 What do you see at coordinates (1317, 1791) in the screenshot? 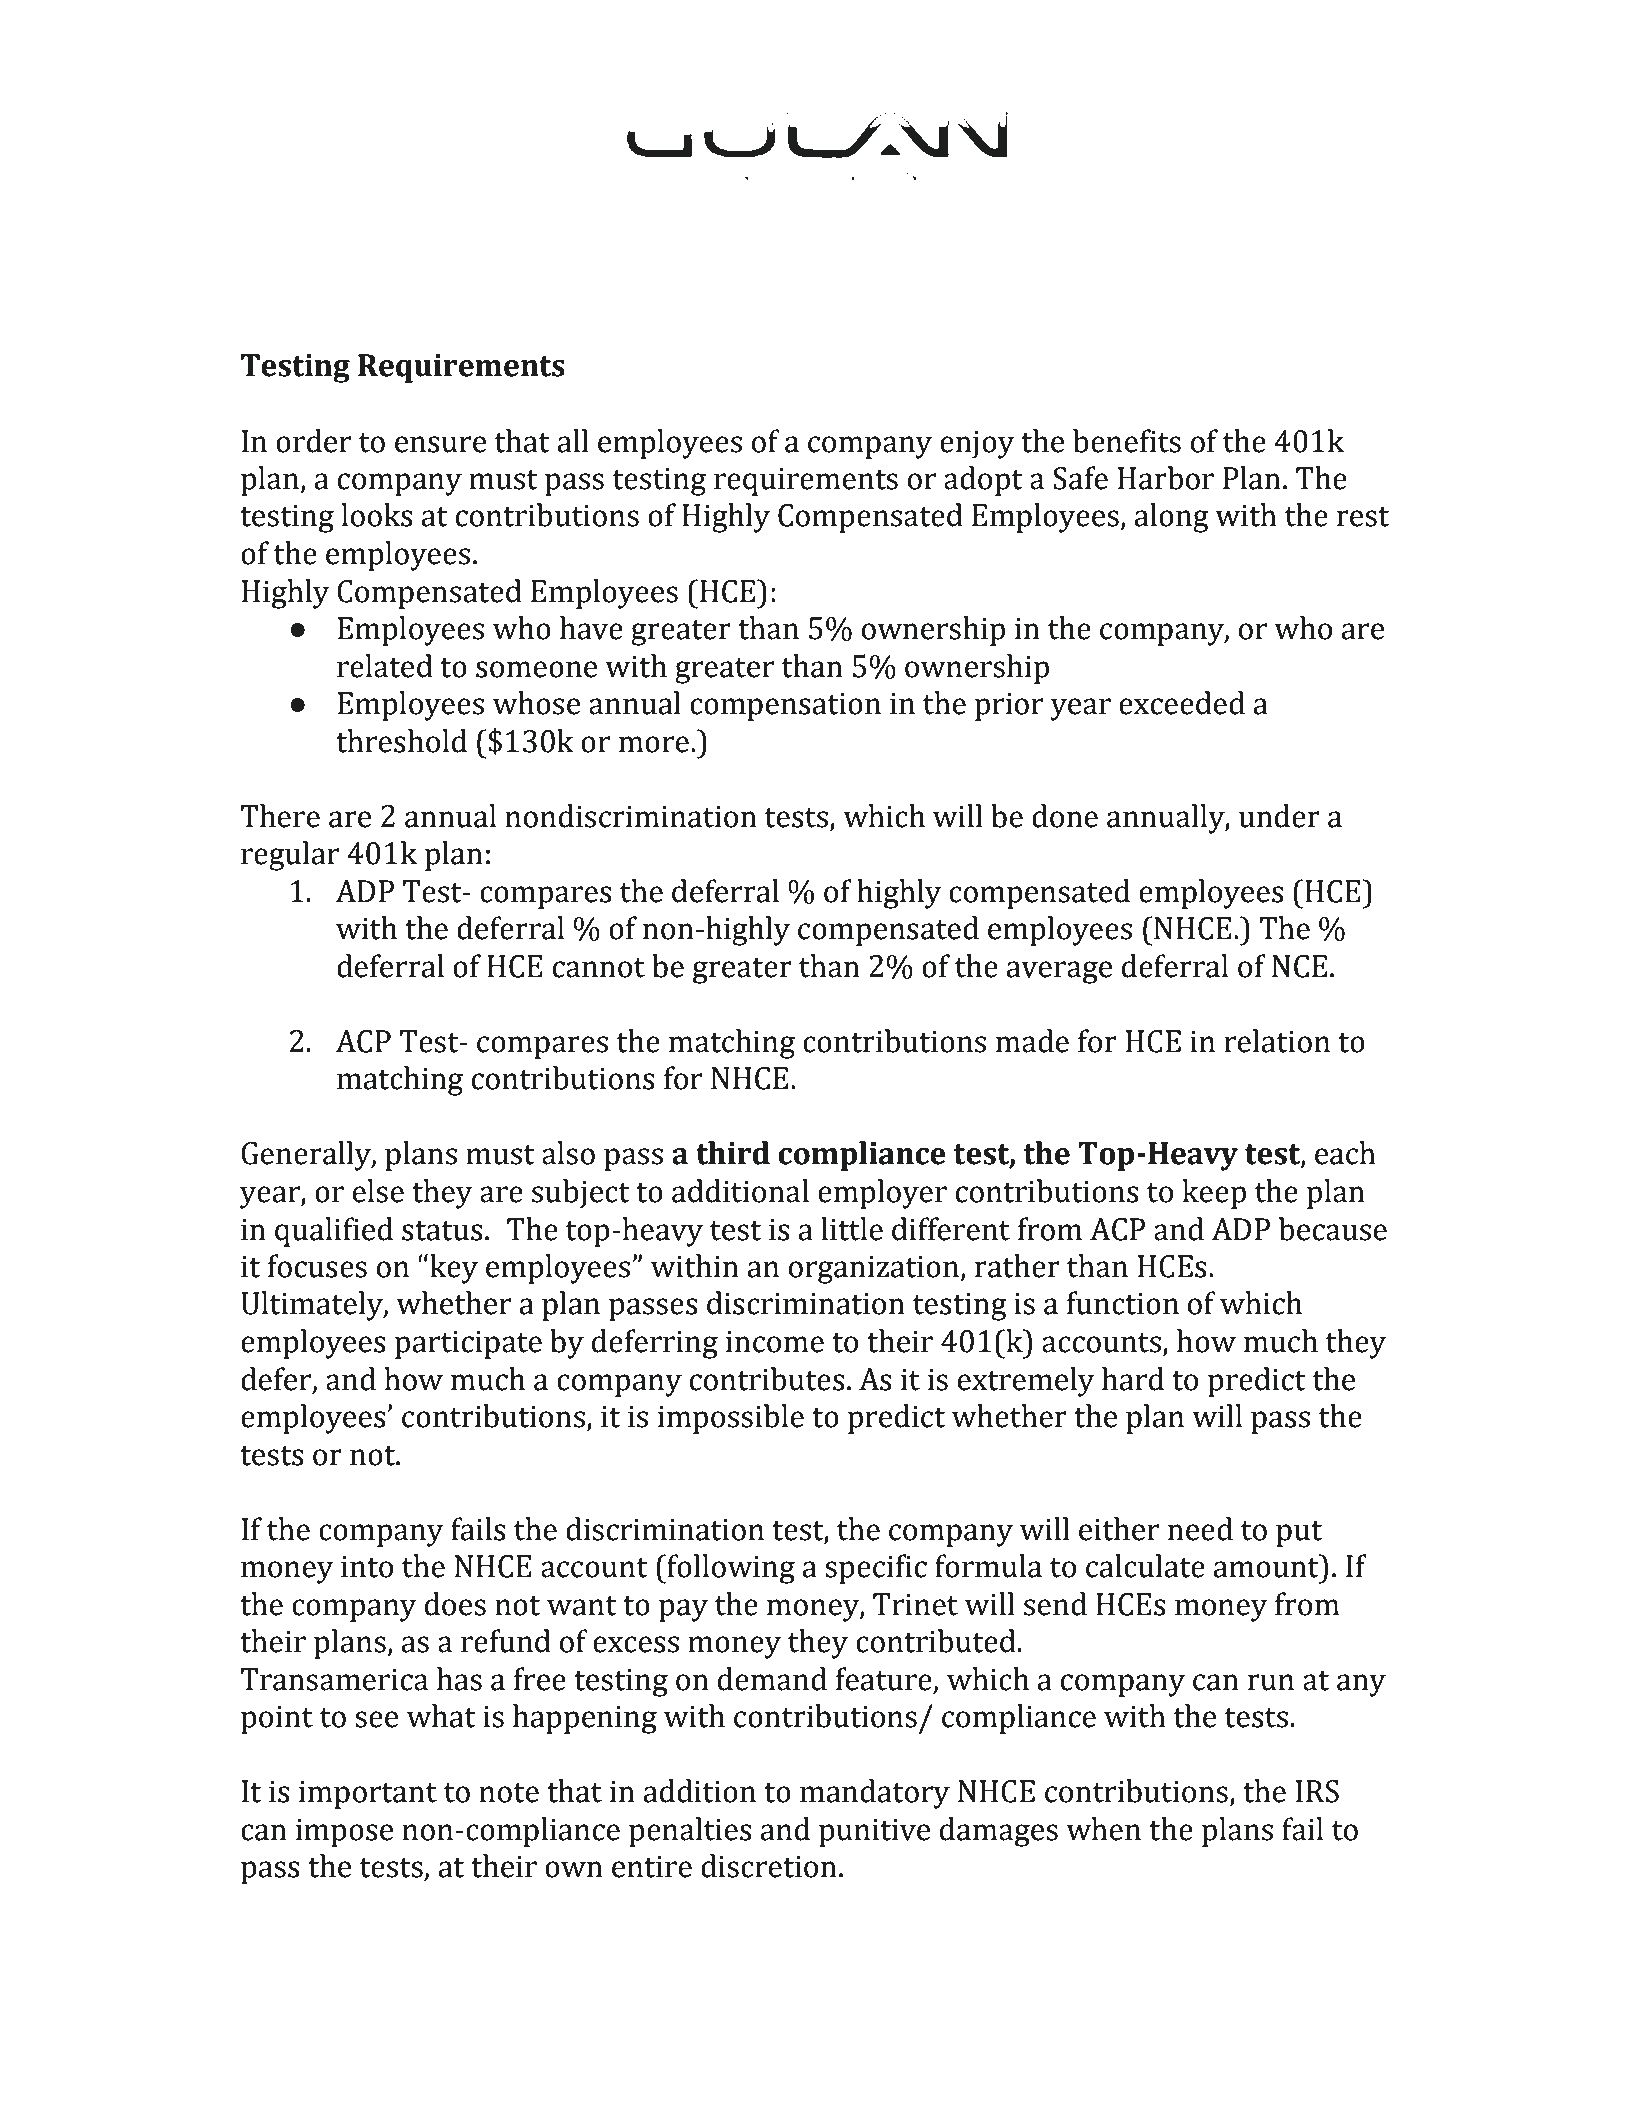
I see `IRS` at bounding box center [1317, 1791].
